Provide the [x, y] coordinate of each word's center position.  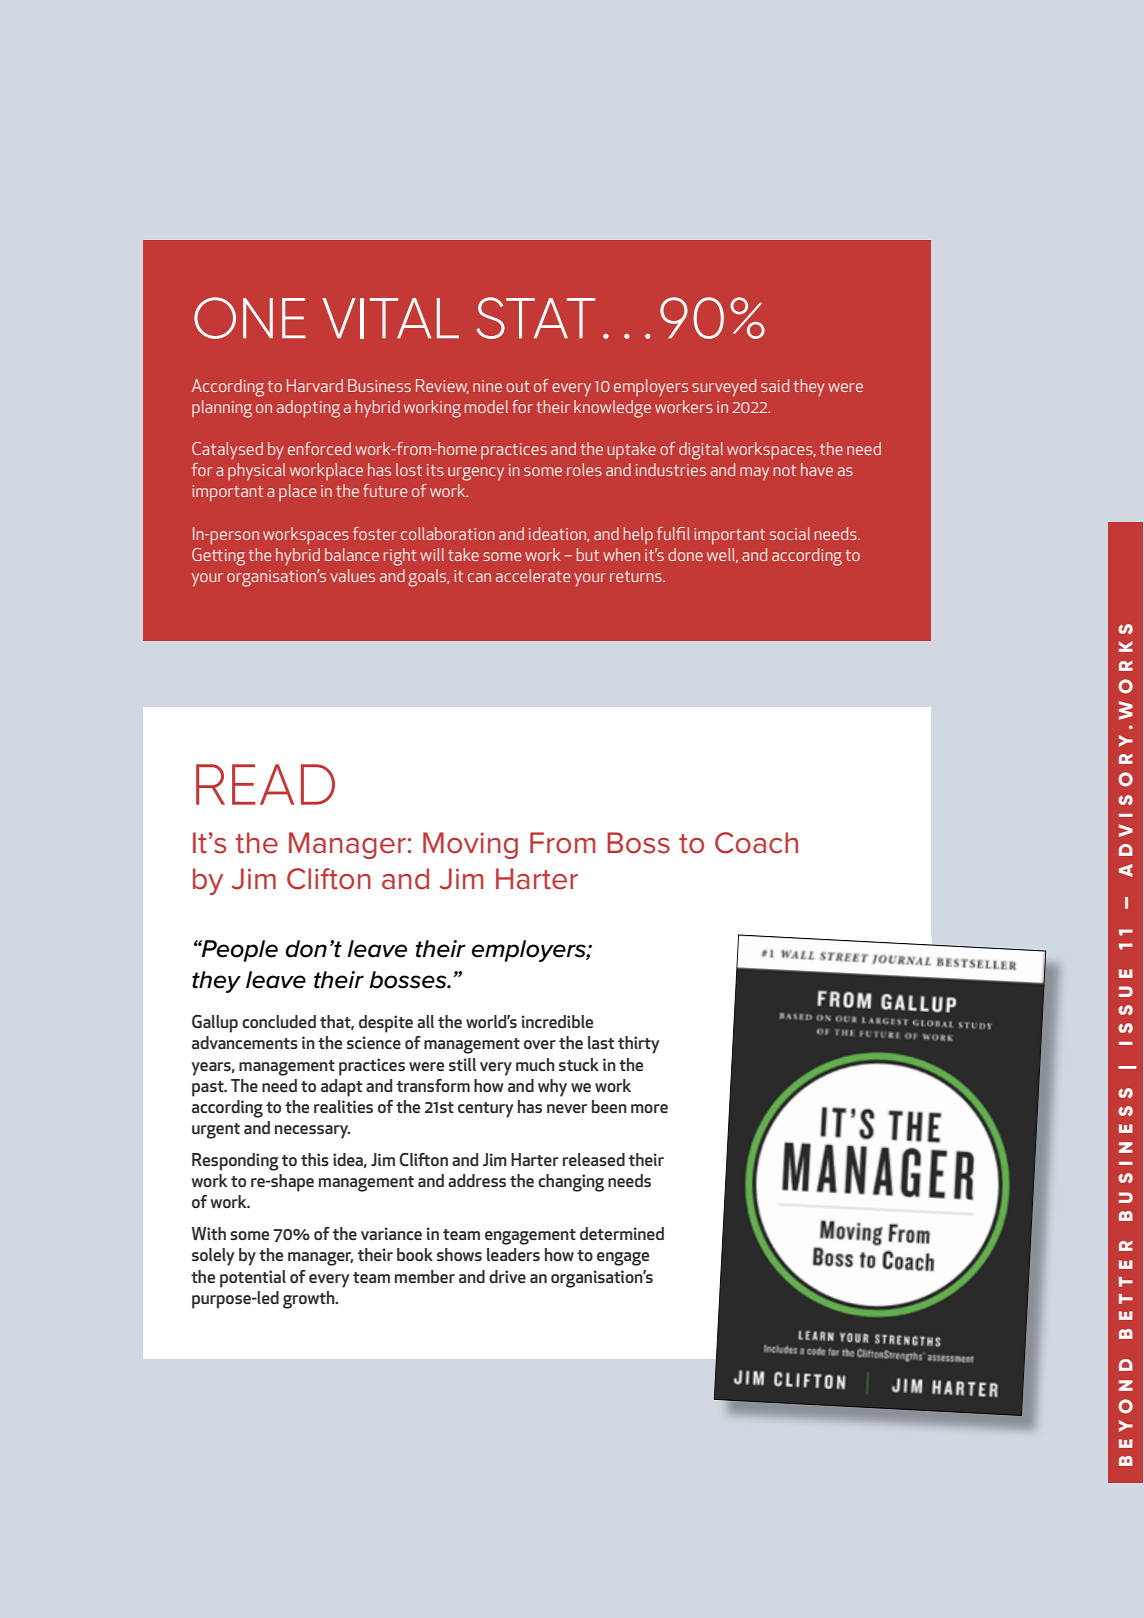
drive [507, 1276]
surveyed [724, 387]
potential [253, 1279]
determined [622, 1233]
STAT [535, 318]
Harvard [315, 385]
